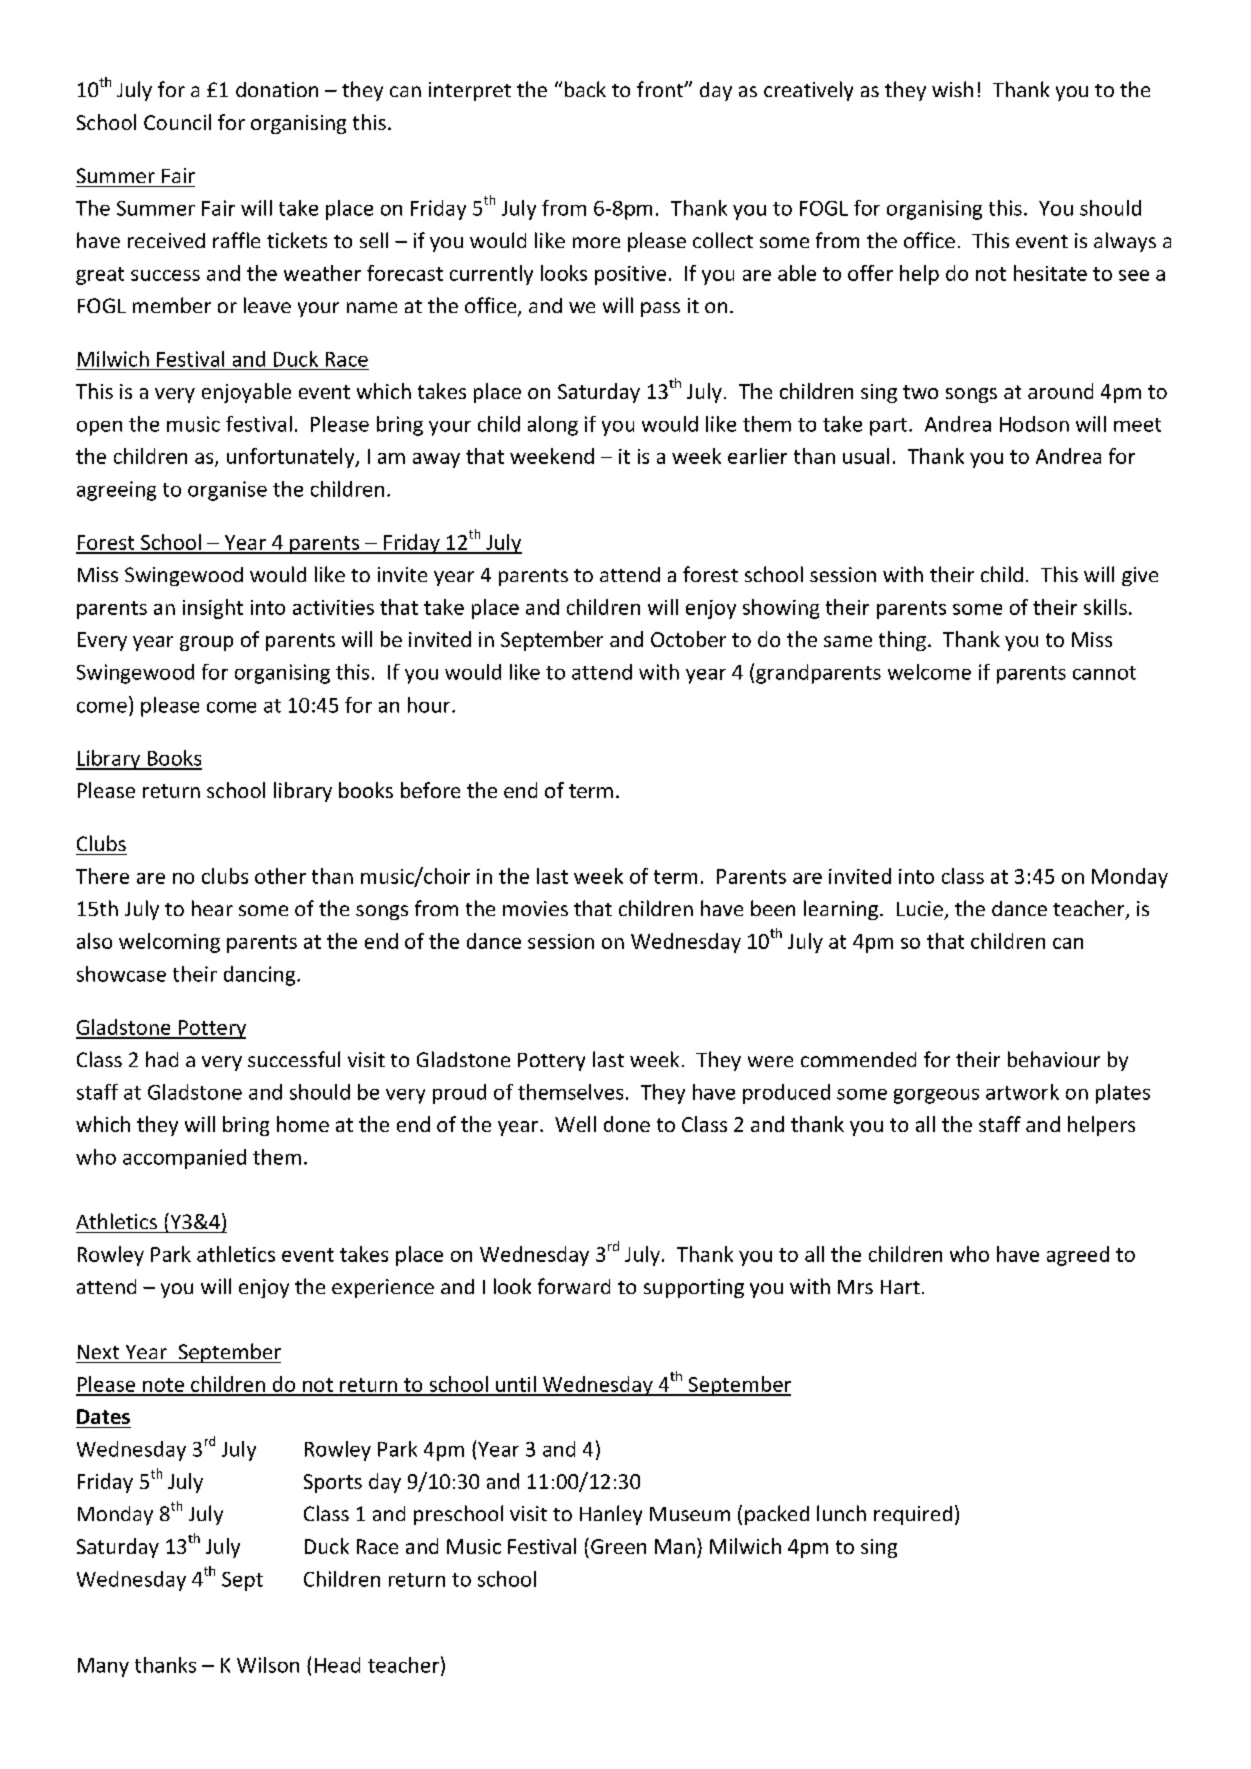  I want to click on done, so click(627, 1124).
